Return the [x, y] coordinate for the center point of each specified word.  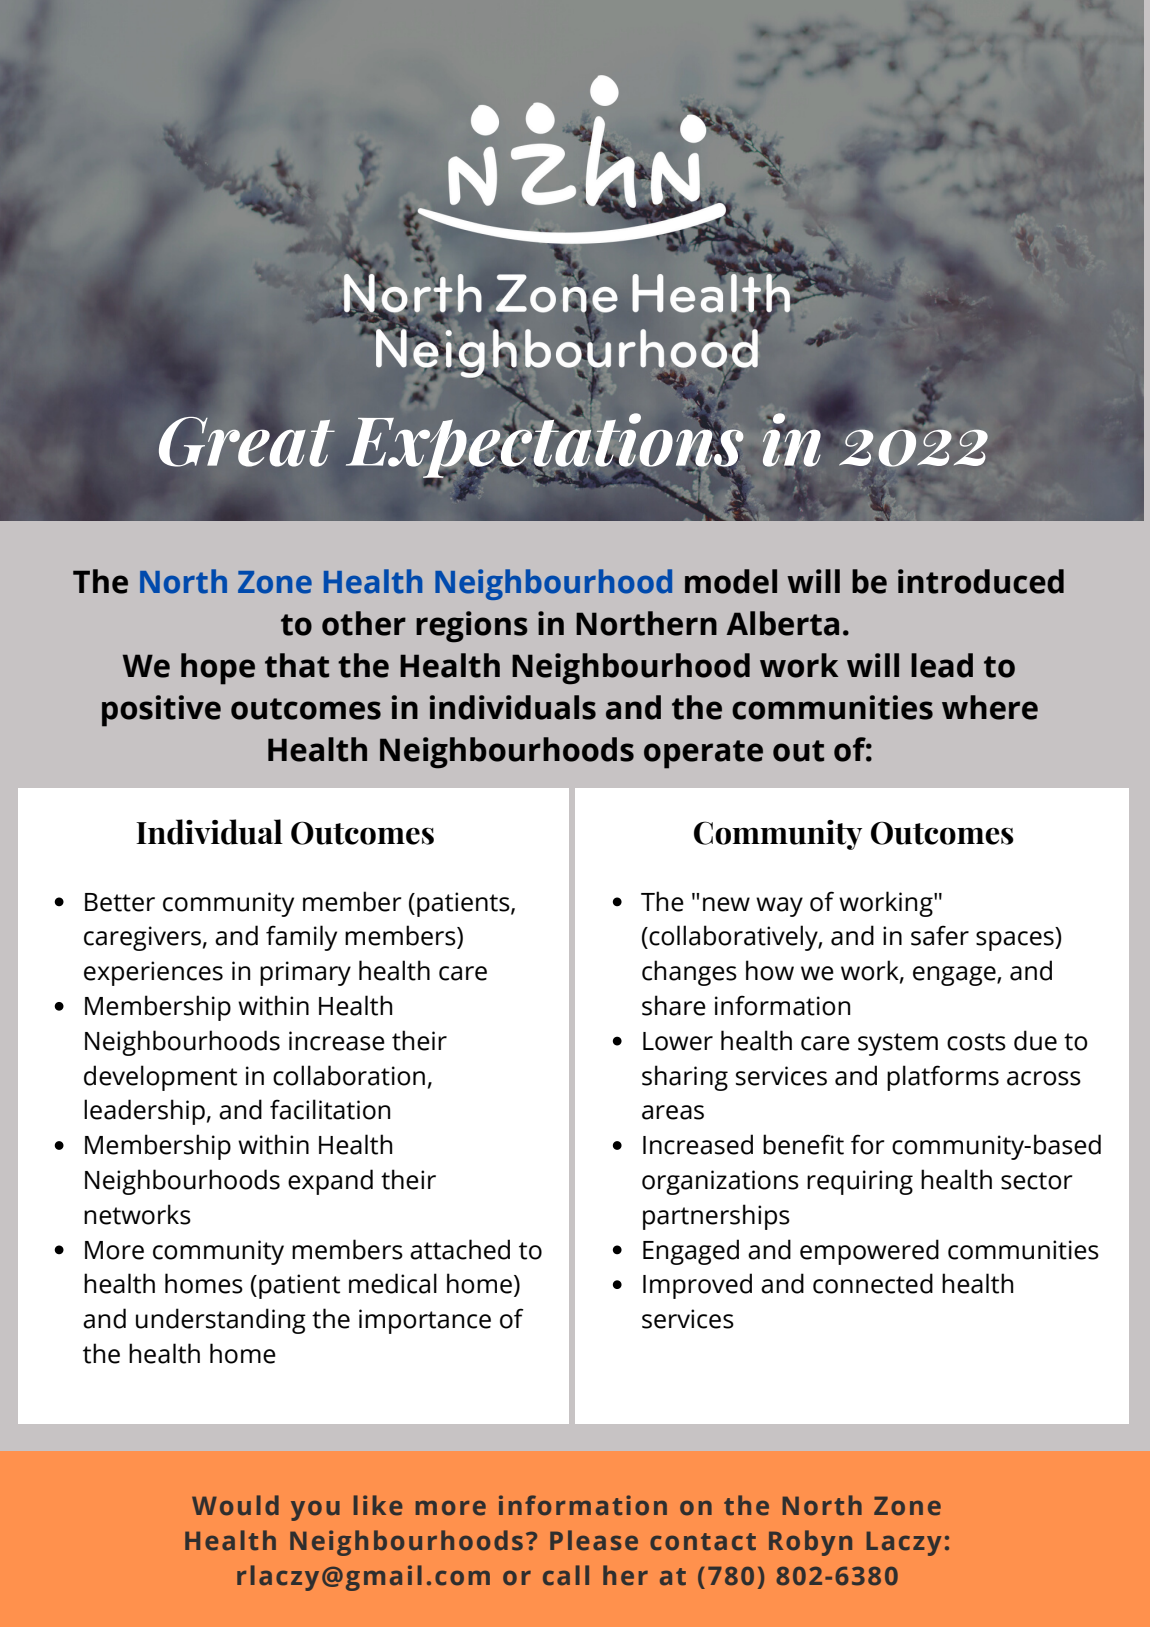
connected [873, 1283]
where [990, 707]
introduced [981, 581]
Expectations [545, 445]
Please [594, 1540]
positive [161, 711]
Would [235, 1505]
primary [305, 973]
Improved [697, 1286]
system [898, 1044]
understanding [221, 1321]
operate [703, 754]
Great [247, 442]
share [674, 1005]
